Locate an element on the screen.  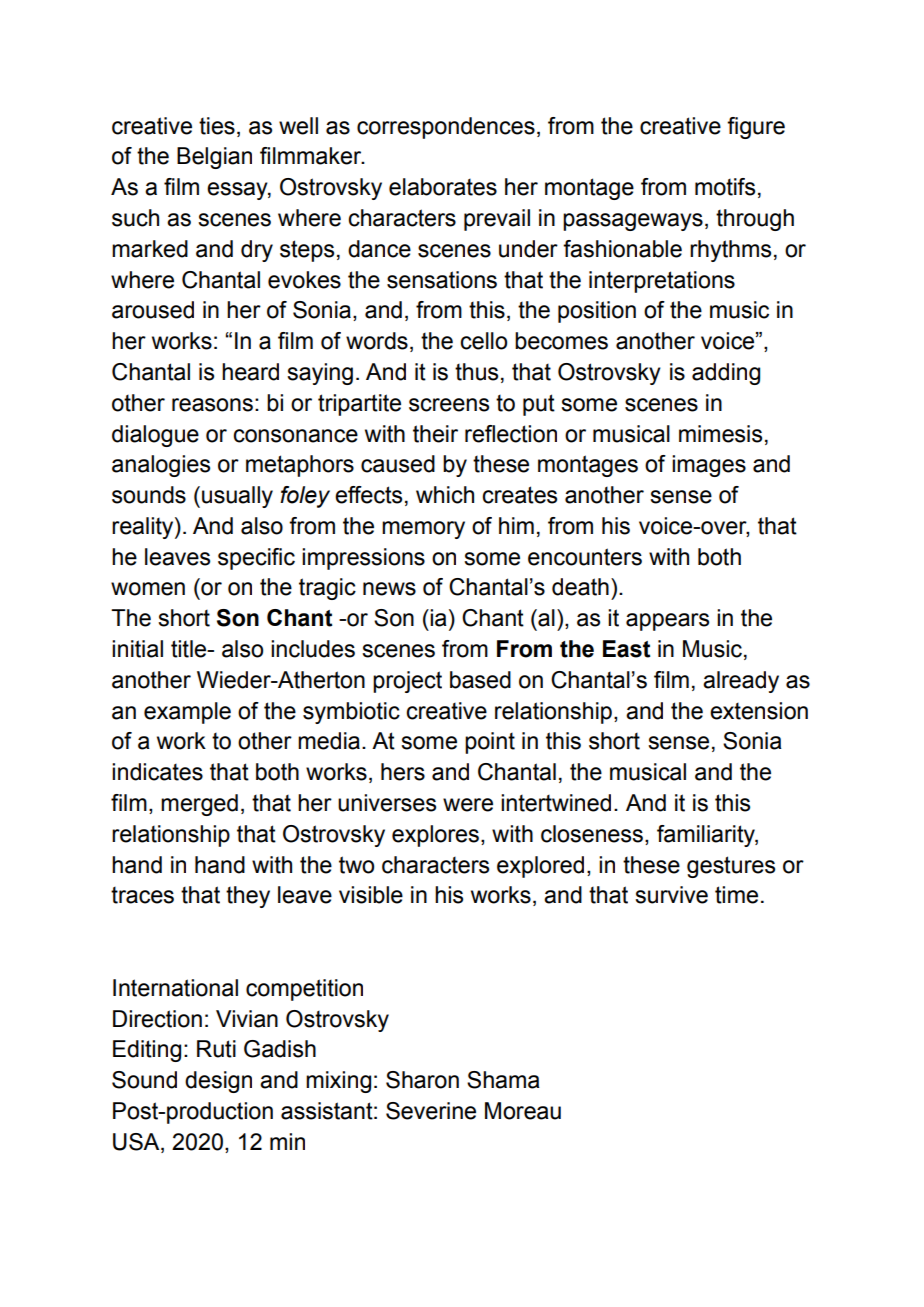
initial is located at coordinates (137, 649).
